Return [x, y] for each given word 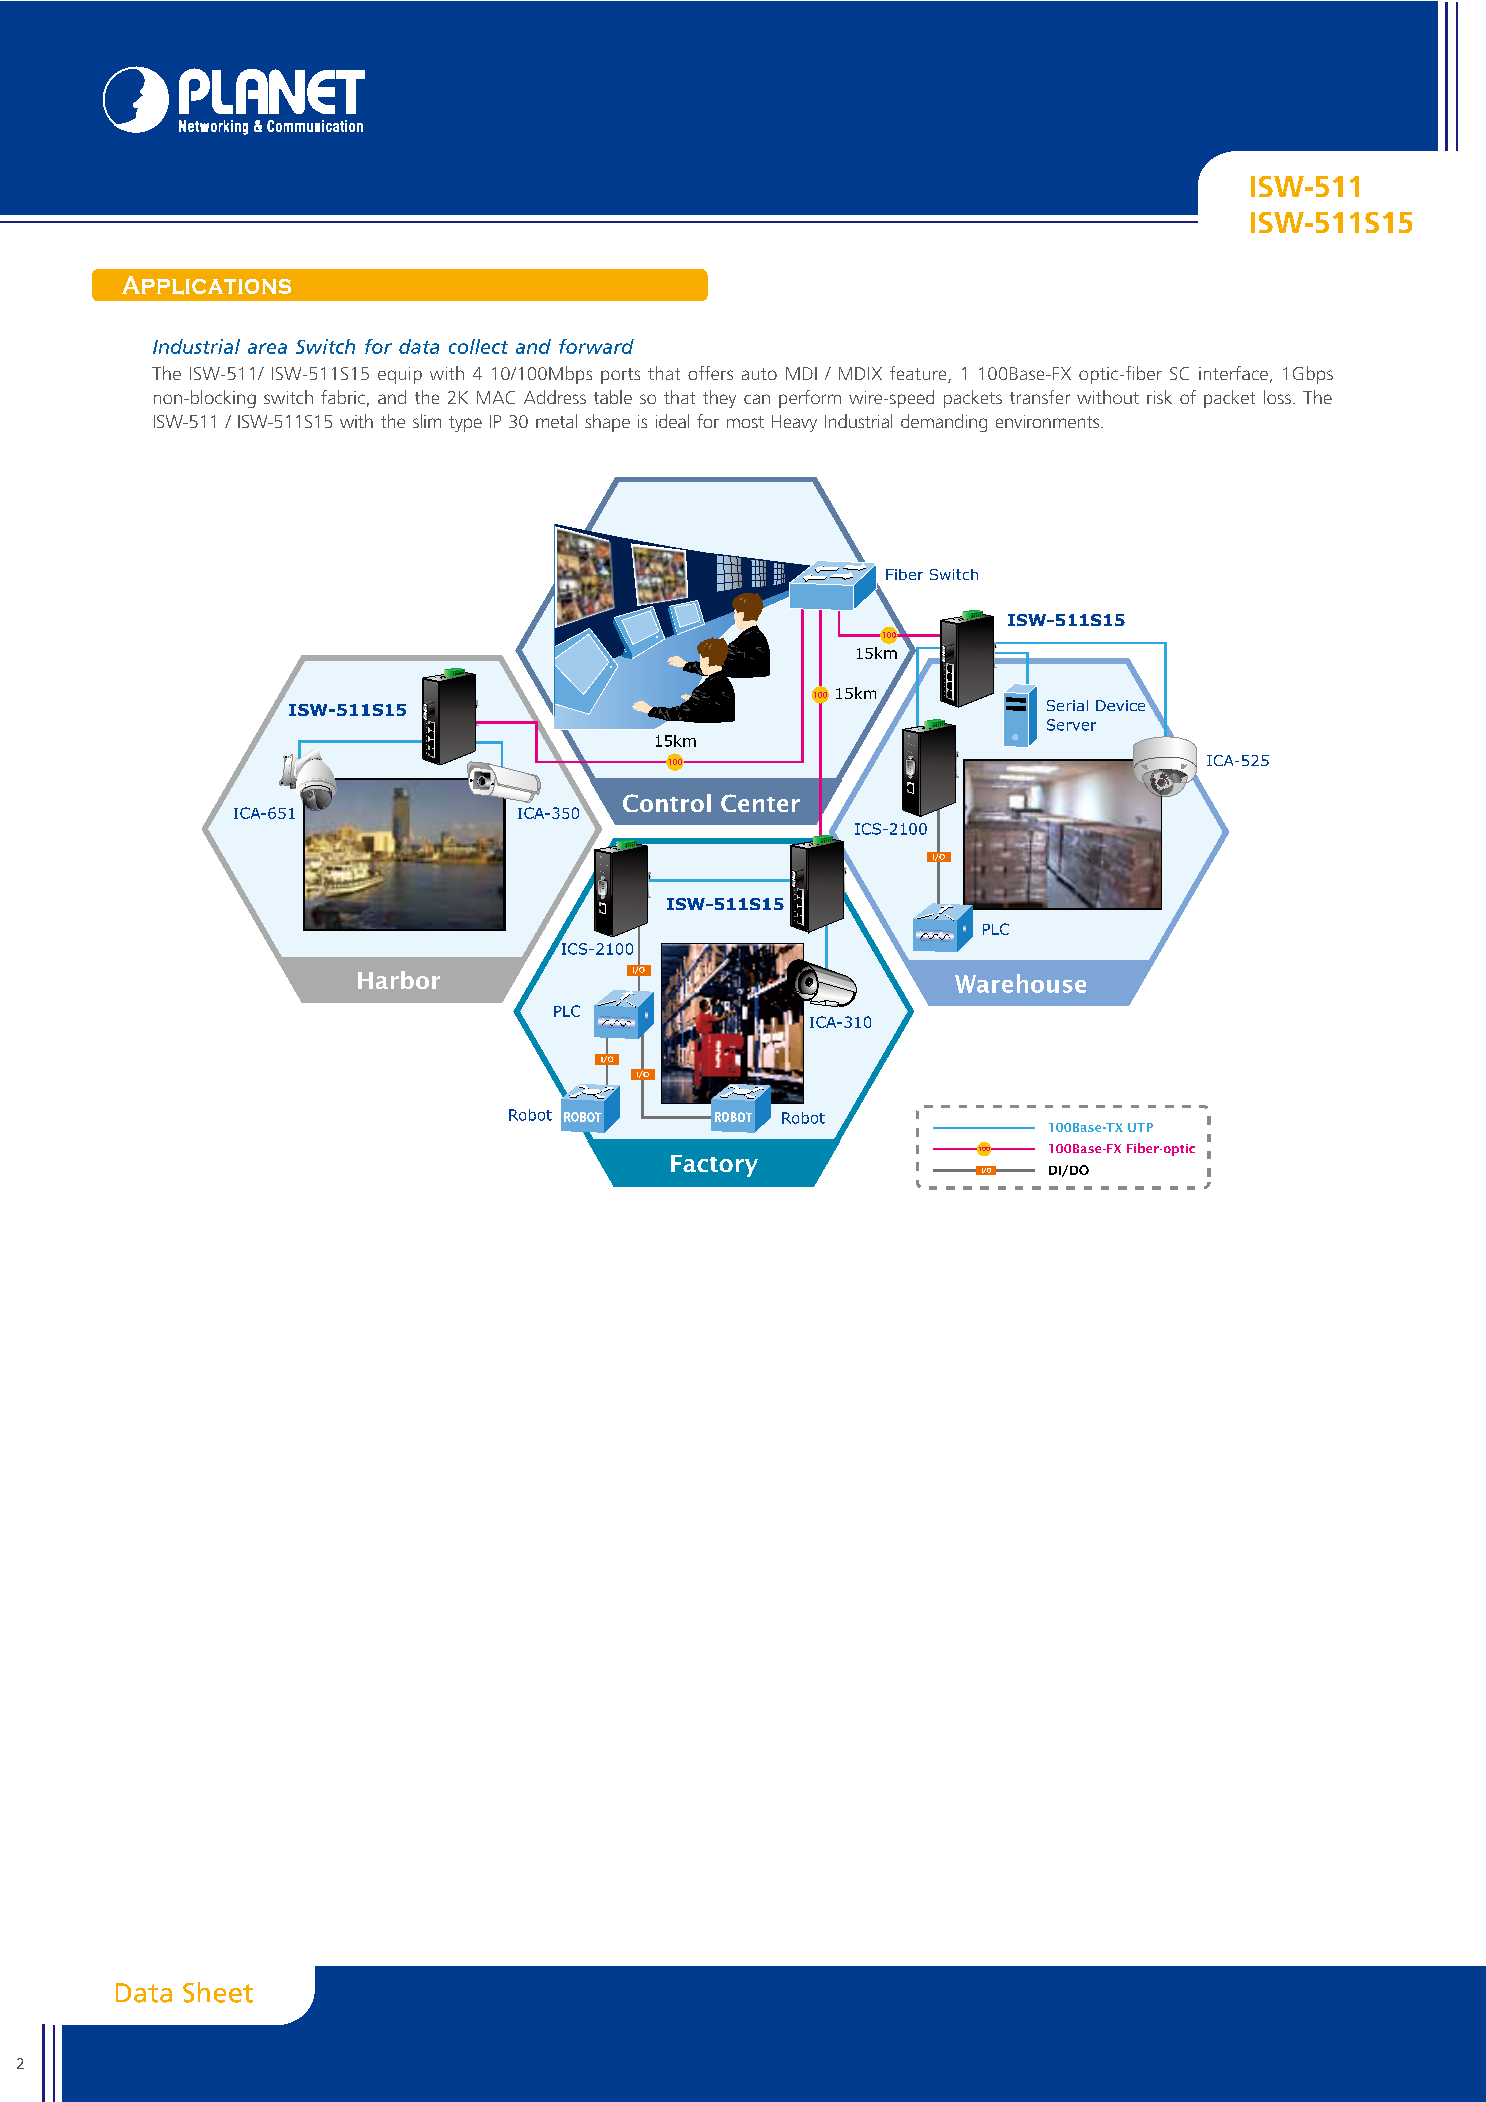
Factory [714, 1166]
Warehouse [1020, 983]
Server [1071, 725]
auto [759, 374]
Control [667, 803]
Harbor [399, 980]
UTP [1140, 1127]
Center [760, 803]
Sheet [218, 1992]
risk [1159, 397]
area [267, 348]
